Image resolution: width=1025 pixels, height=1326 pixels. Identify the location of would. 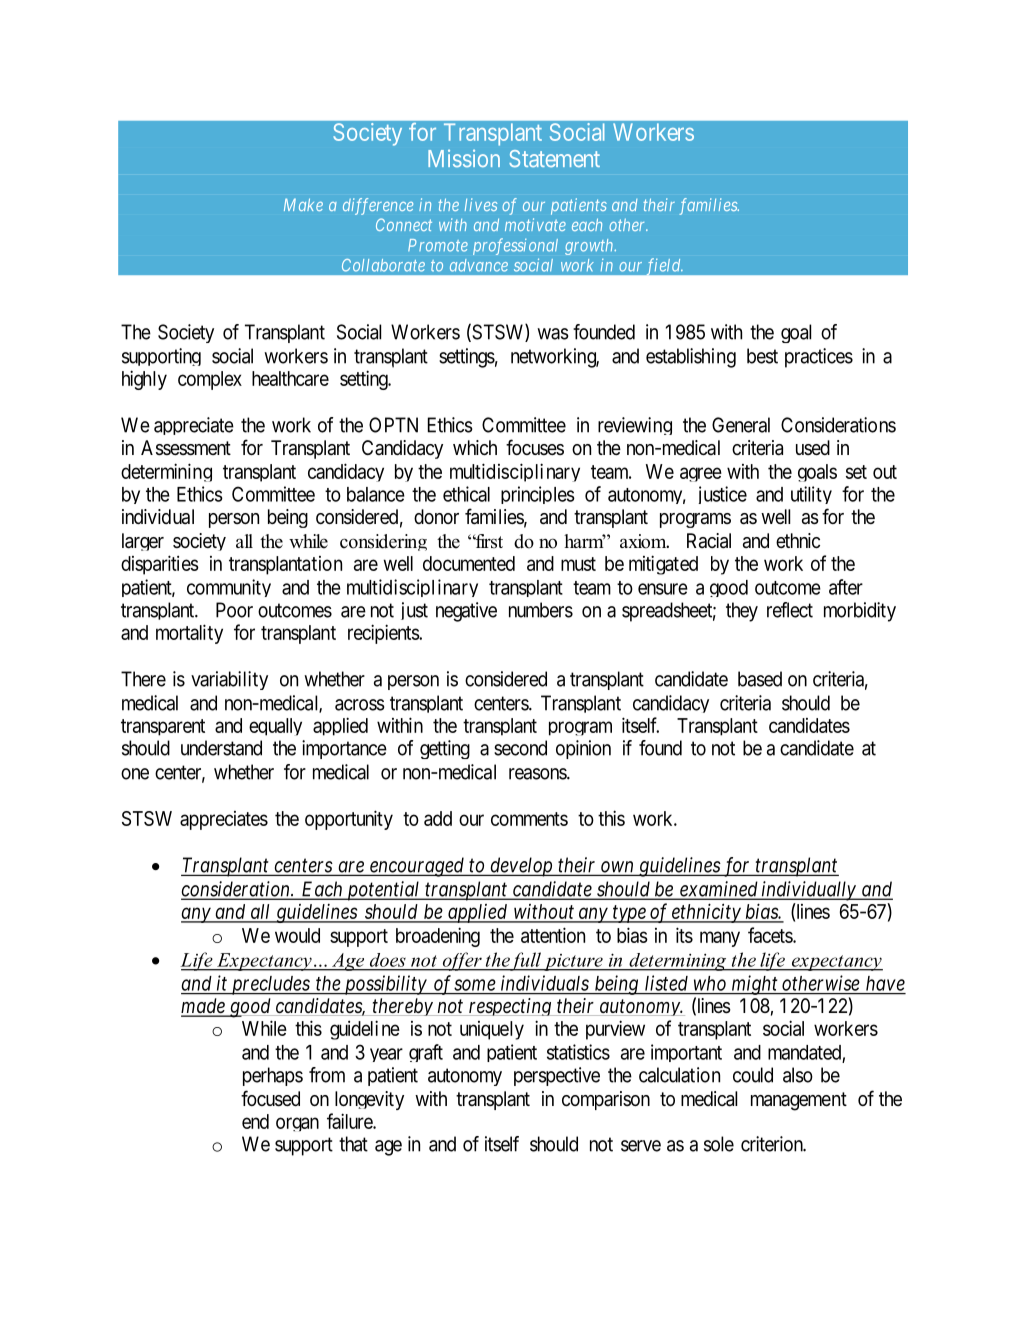
(297, 935).
